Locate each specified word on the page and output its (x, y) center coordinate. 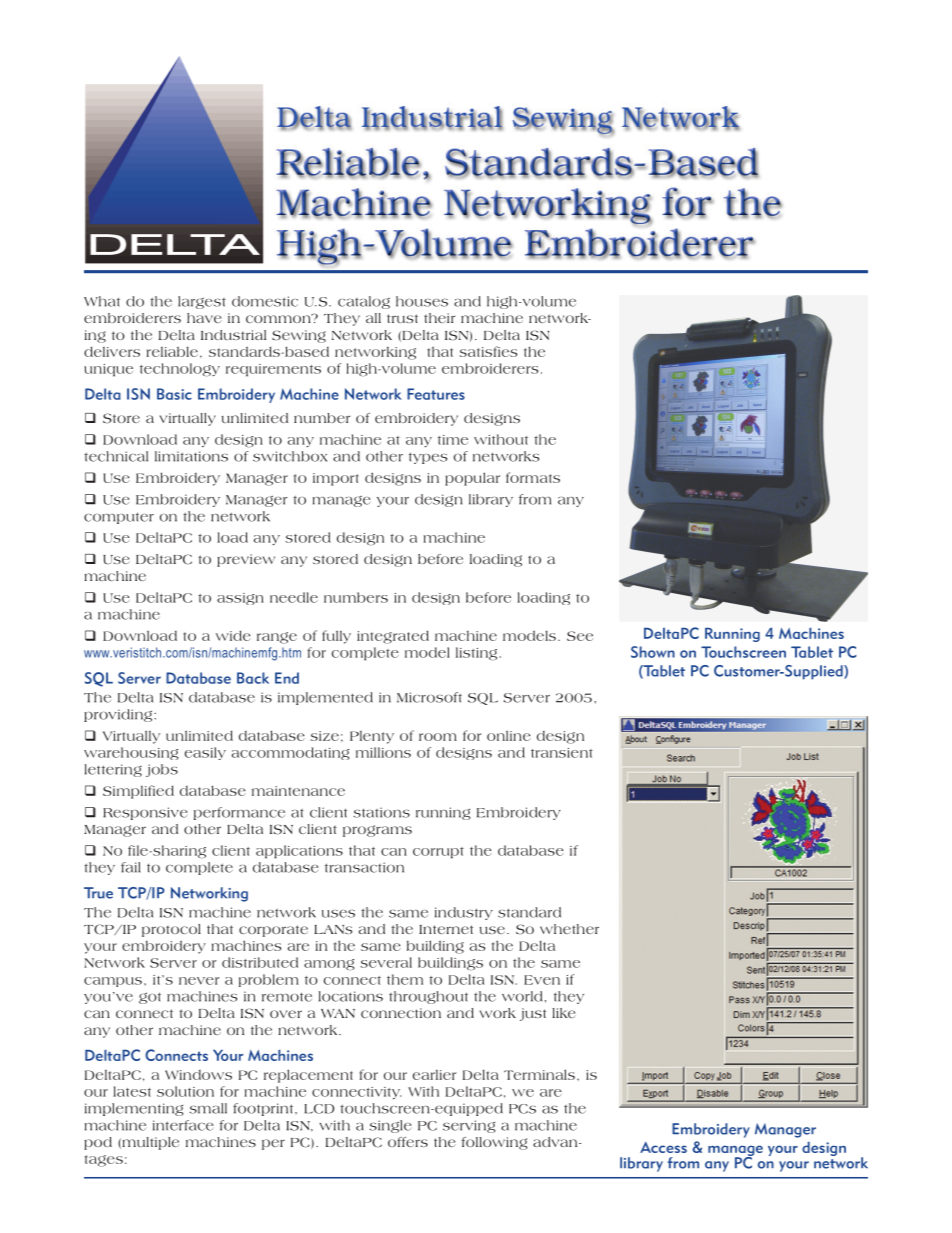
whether (569, 929)
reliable (172, 352)
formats (533, 477)
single (390, 1126)
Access (663, 1147)
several (386, 962)
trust (402, 318)
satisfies (488, 351)
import (336, 479)
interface (183, 1125)
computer (119, 518)
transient (562, 753)
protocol (171, 930)
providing (119, 715)
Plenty (372, 737)
